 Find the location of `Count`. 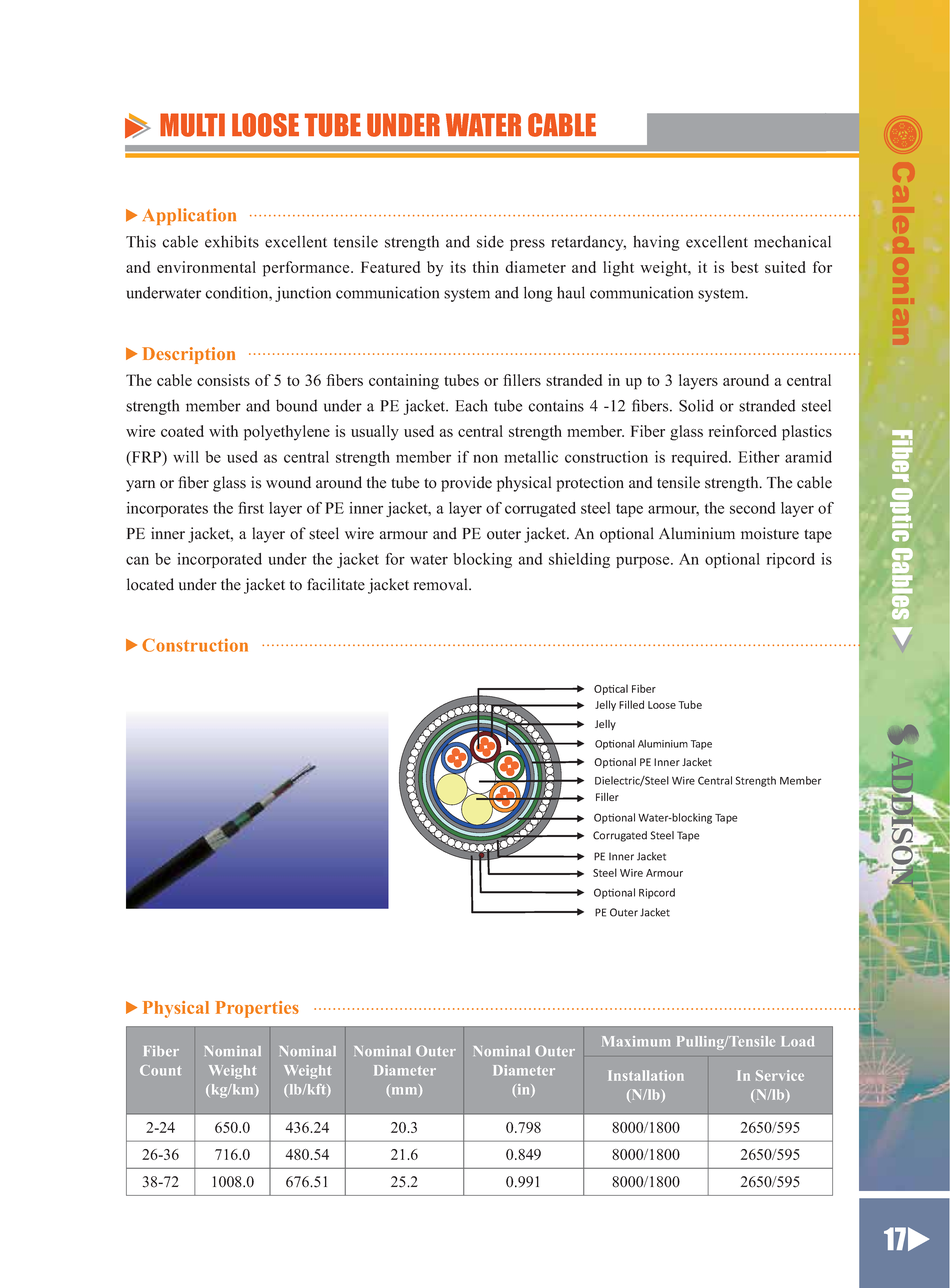

Count is located at coordinates (160, 1070).
